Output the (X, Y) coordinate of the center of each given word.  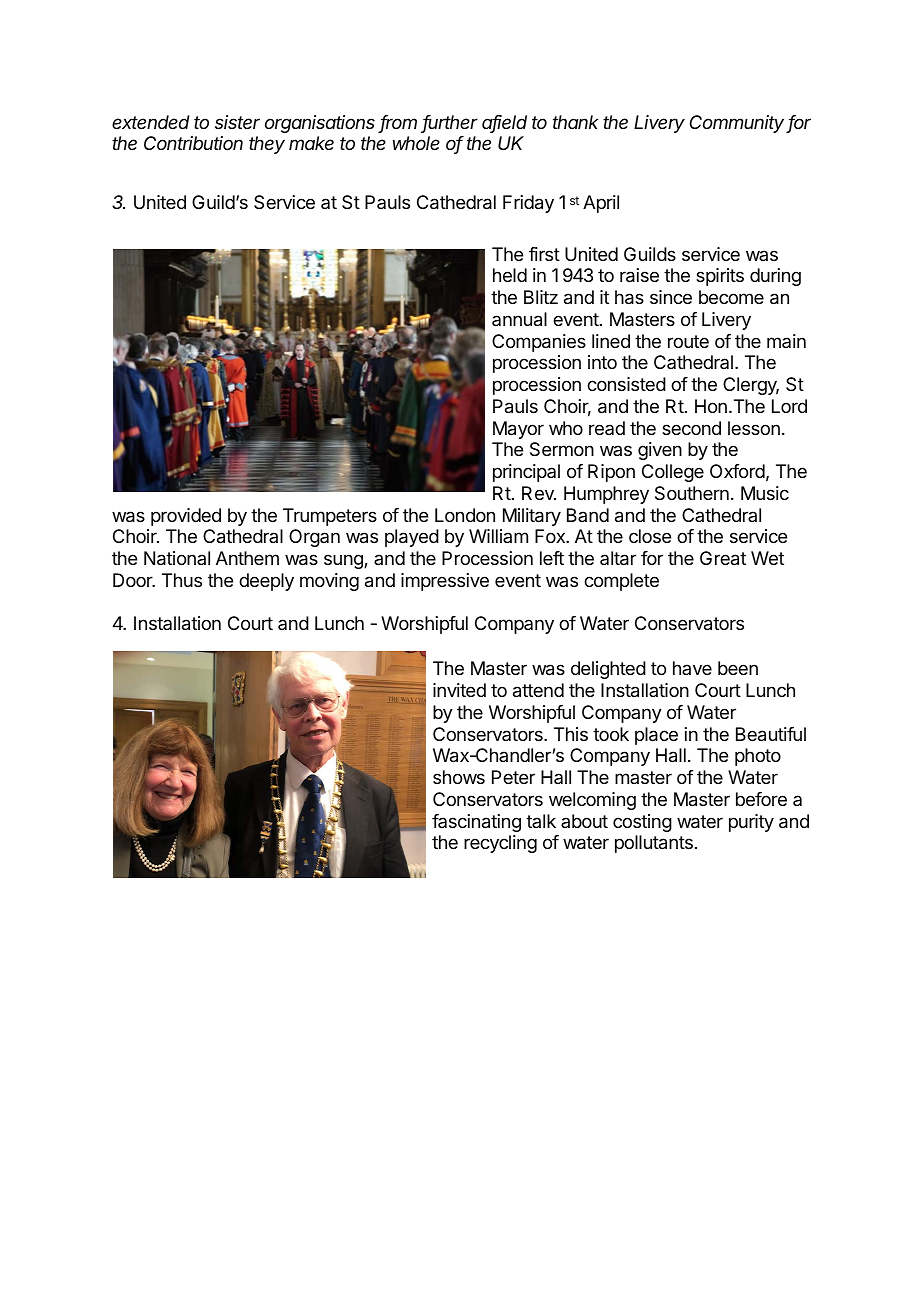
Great (723, 558)
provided (186, 517)
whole (416, 143)
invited (459, 690)
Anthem (247, 558)
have (692, 668)
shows (459, 777)
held (510, 275)
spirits (720, 277)
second (691, 428)
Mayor (518, 430)
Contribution (193, 143)
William (498, 536)
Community (738, 124)
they (267, 145)
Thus (182, 580)
